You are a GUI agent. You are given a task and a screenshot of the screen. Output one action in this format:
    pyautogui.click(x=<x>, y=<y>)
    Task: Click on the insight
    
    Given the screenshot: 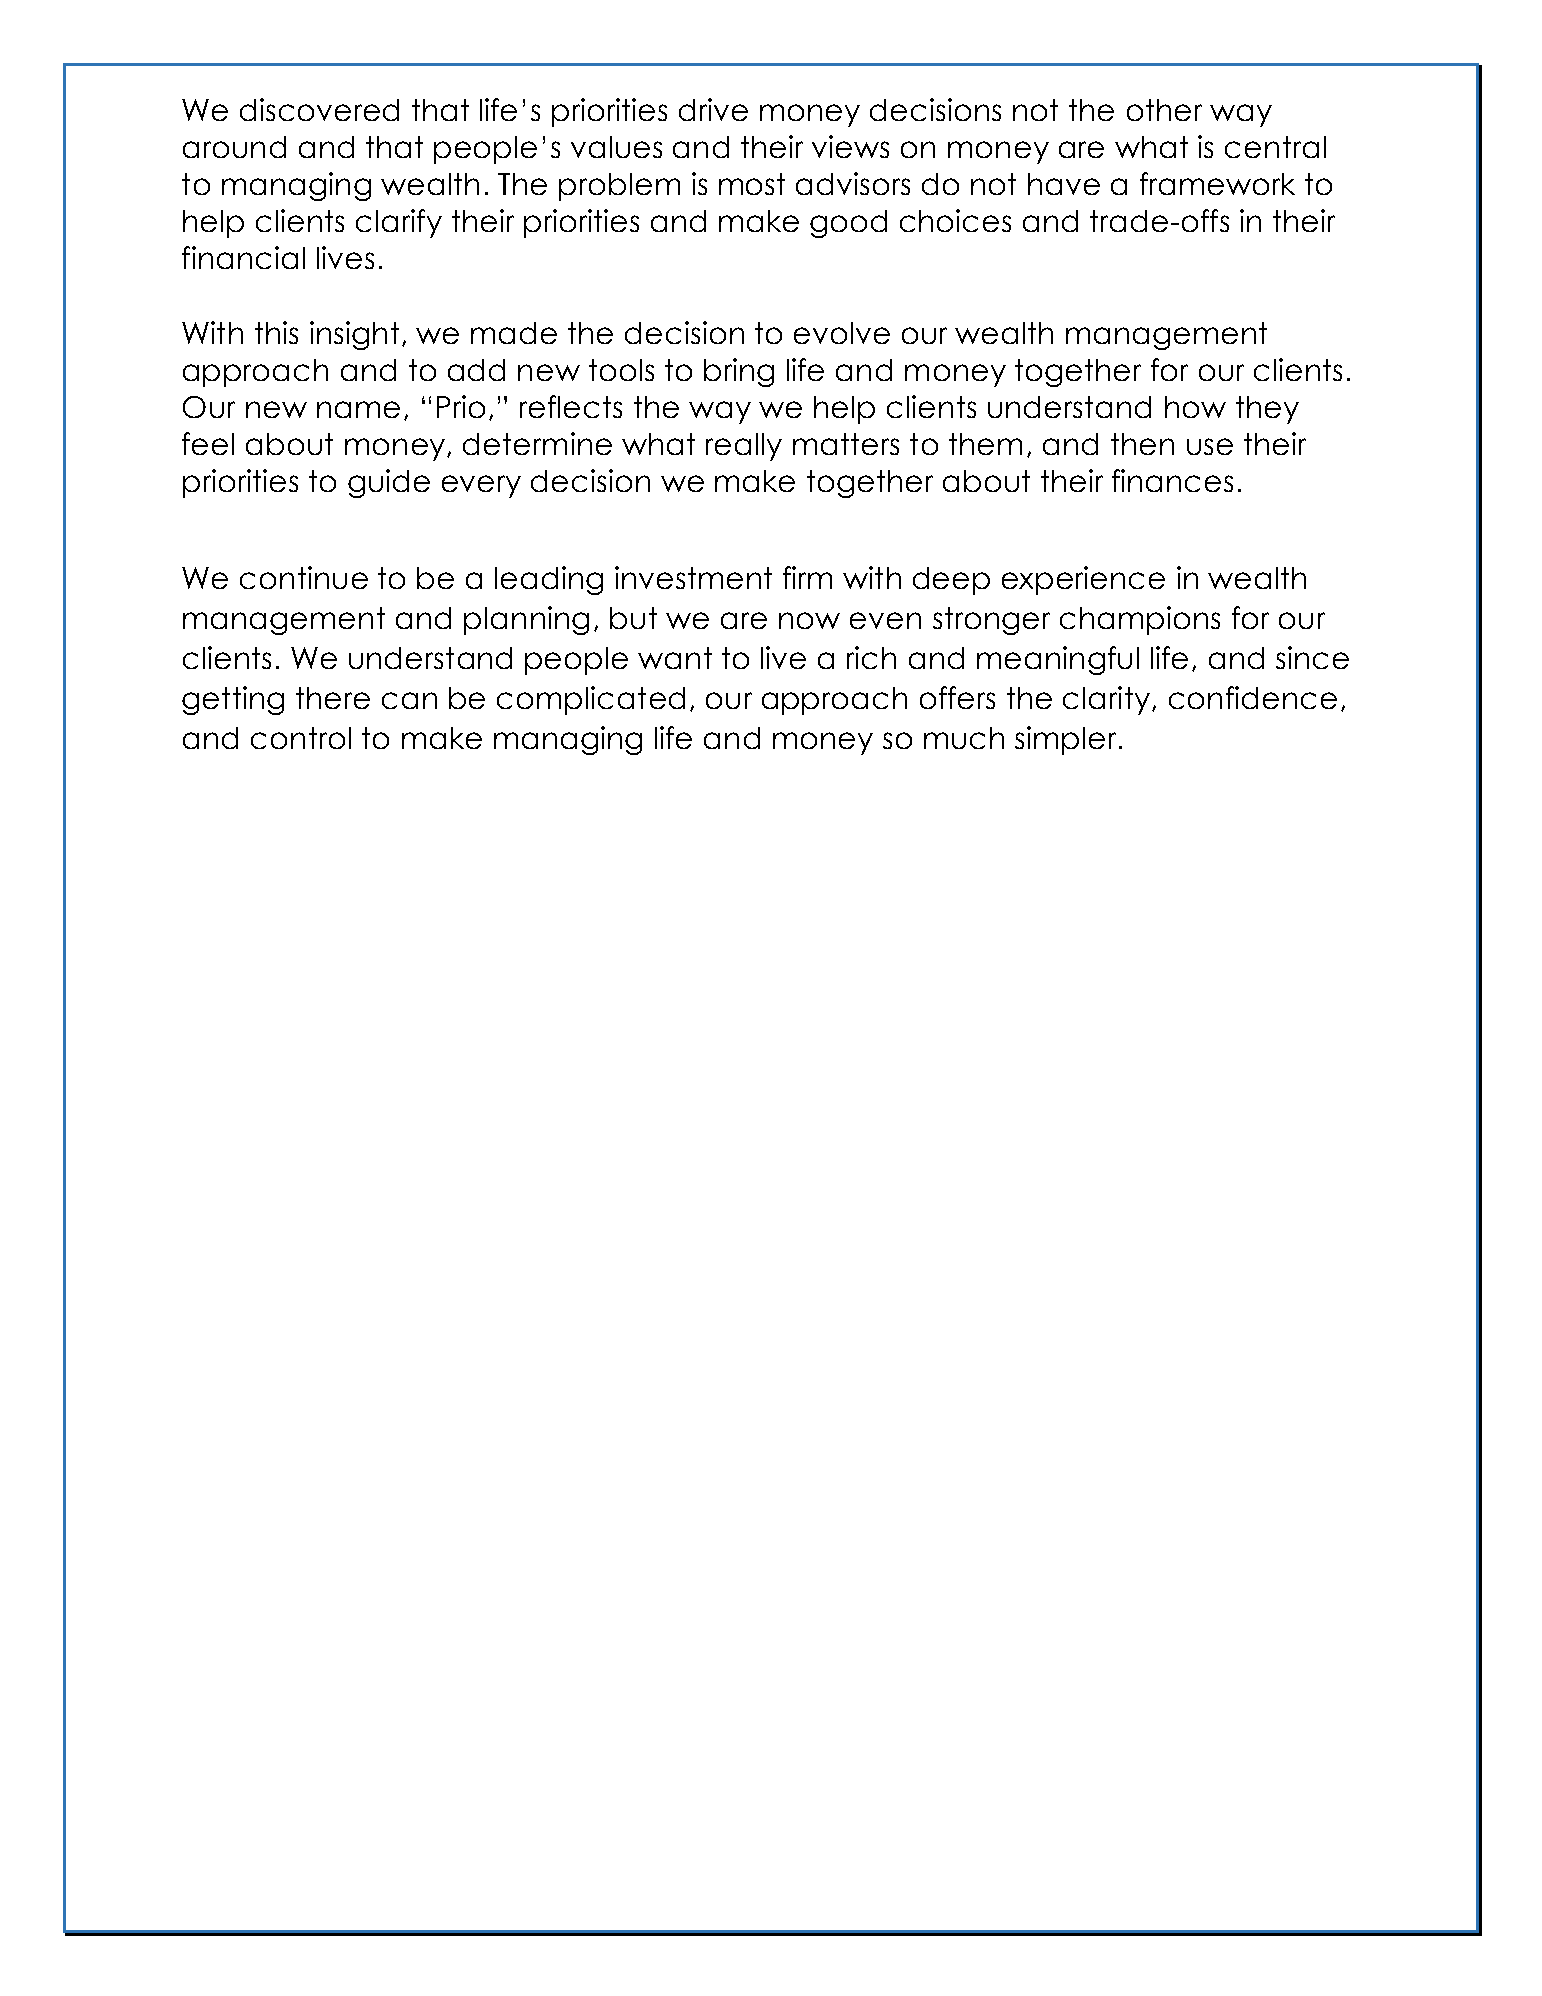 What is the action you would take?
    pyautogui.click(x=354, y=335)
